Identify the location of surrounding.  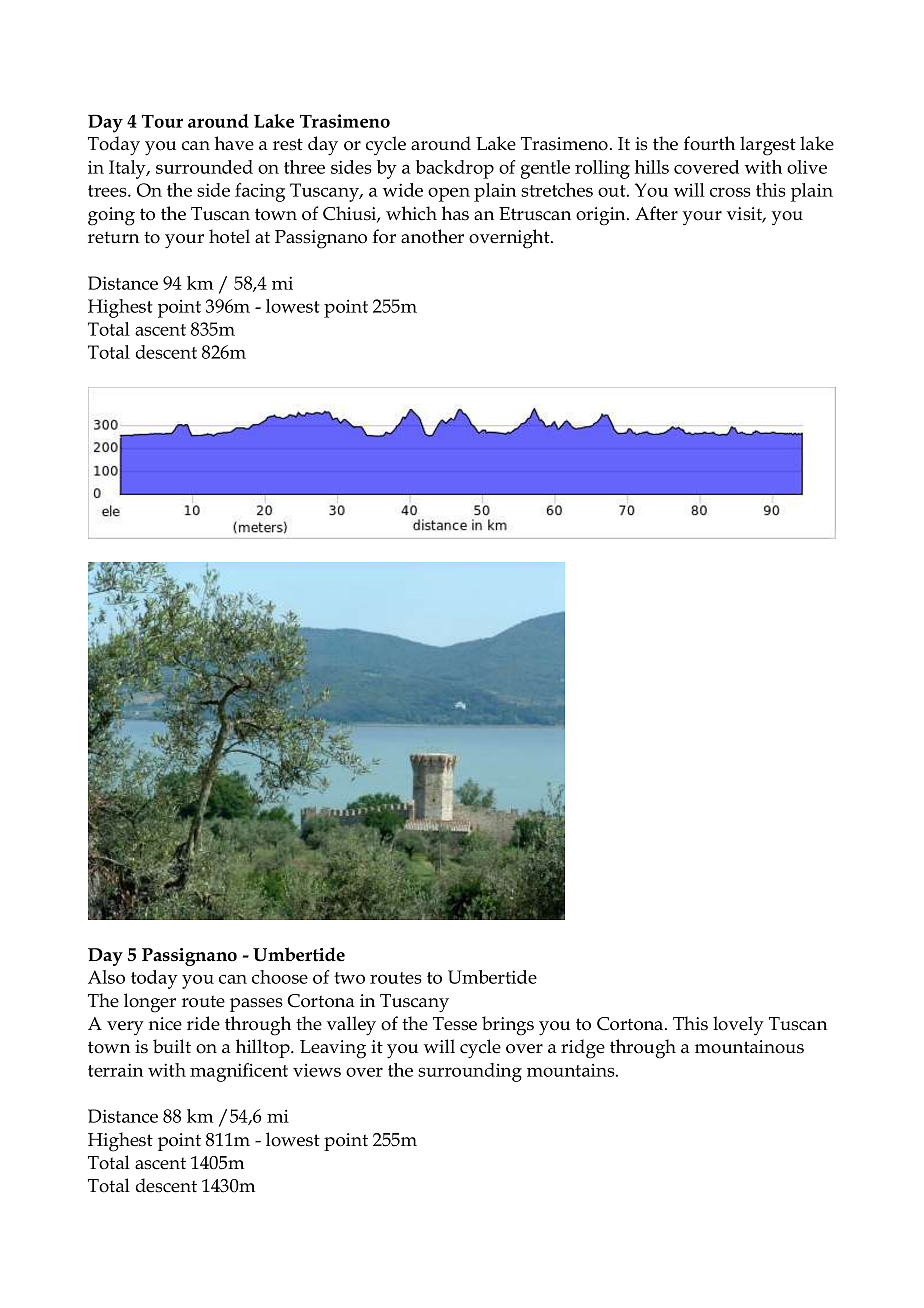
(470, 1072).
